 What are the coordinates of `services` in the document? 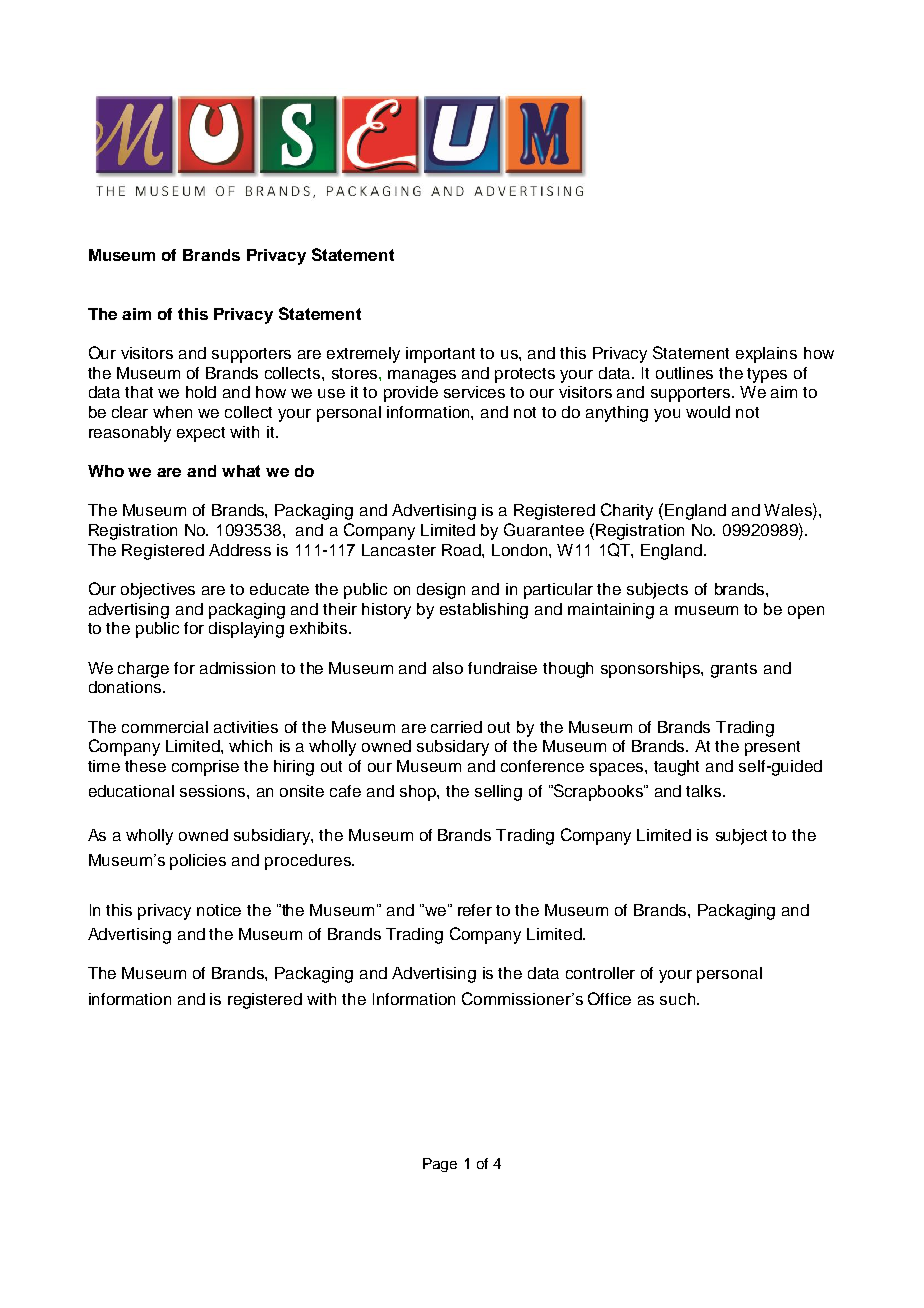 It's located at (474, 392).
